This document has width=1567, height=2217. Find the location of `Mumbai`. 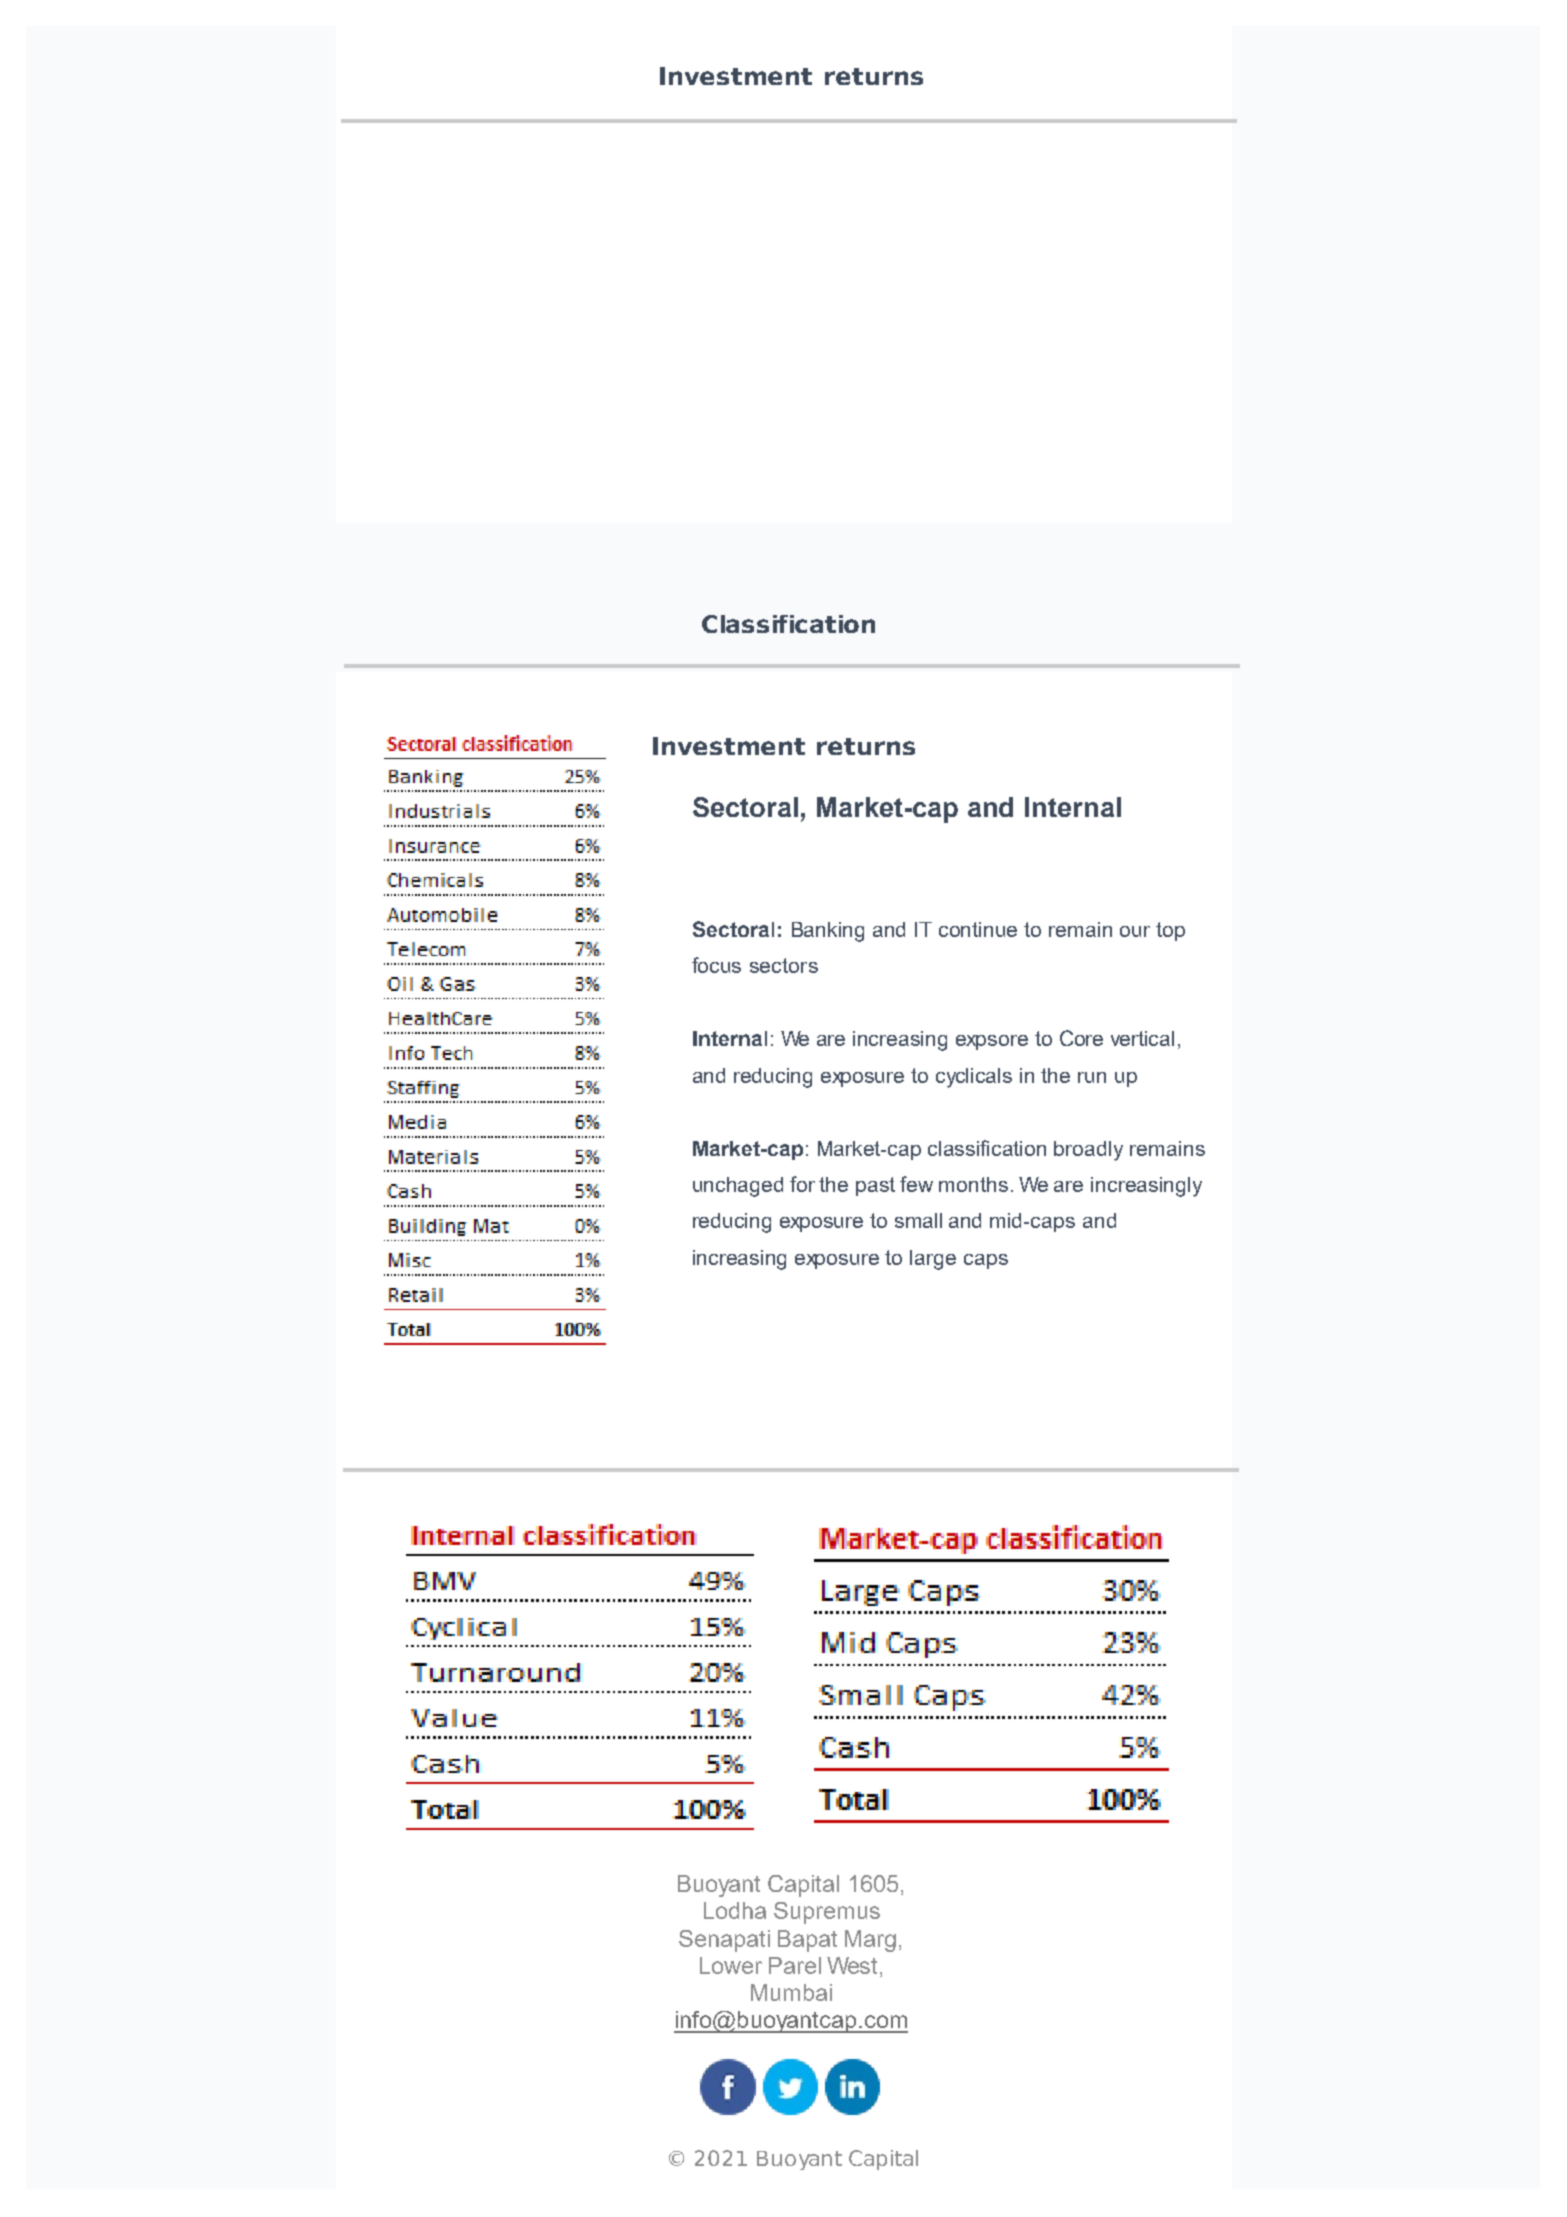

Mumbai is located at coordinates (791, 1992).
